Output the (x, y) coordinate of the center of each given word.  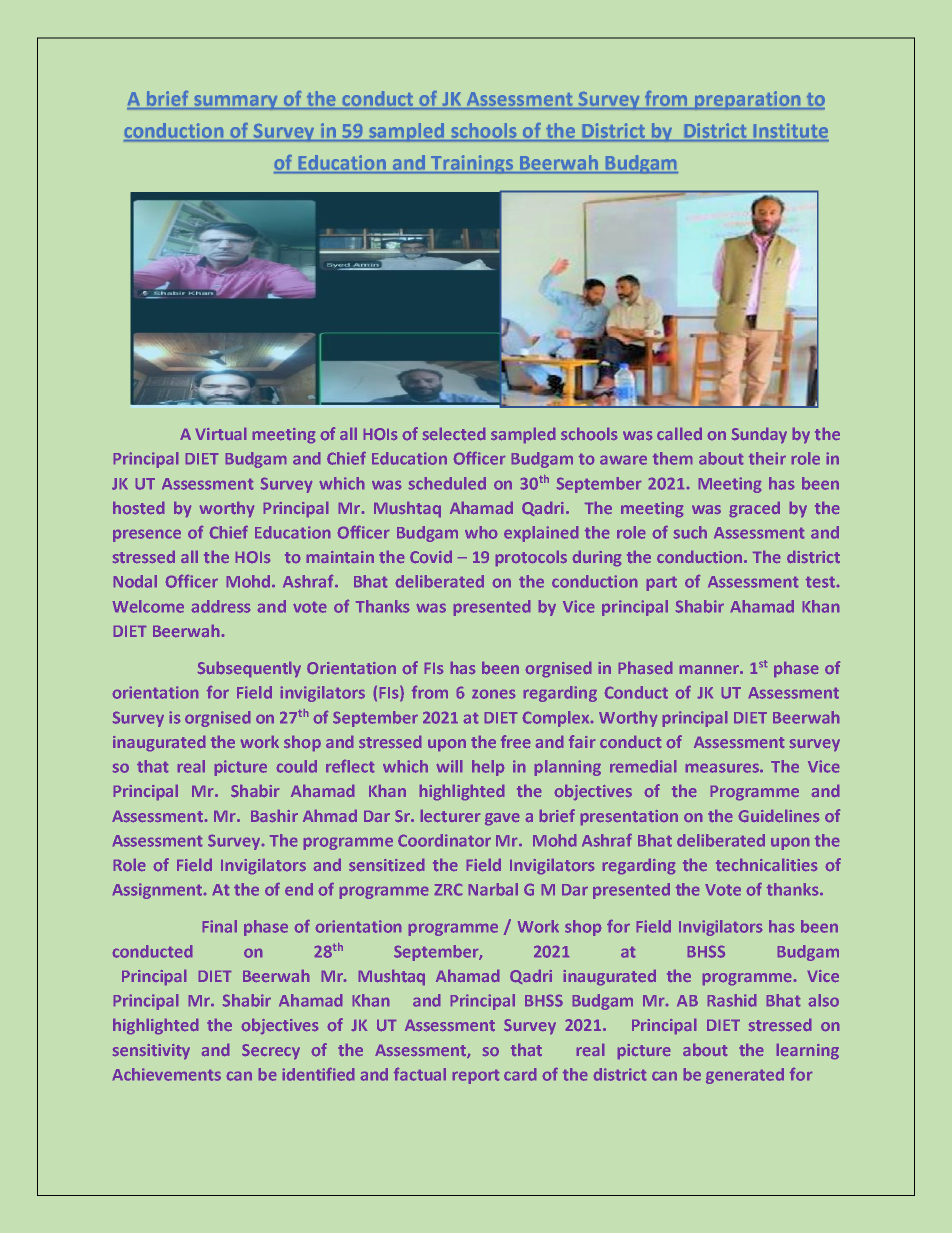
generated (745, 1076)
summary (236, 102)
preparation (748, 100)
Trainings (472, 164)
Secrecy (271, 1051)
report (476, 1077)
